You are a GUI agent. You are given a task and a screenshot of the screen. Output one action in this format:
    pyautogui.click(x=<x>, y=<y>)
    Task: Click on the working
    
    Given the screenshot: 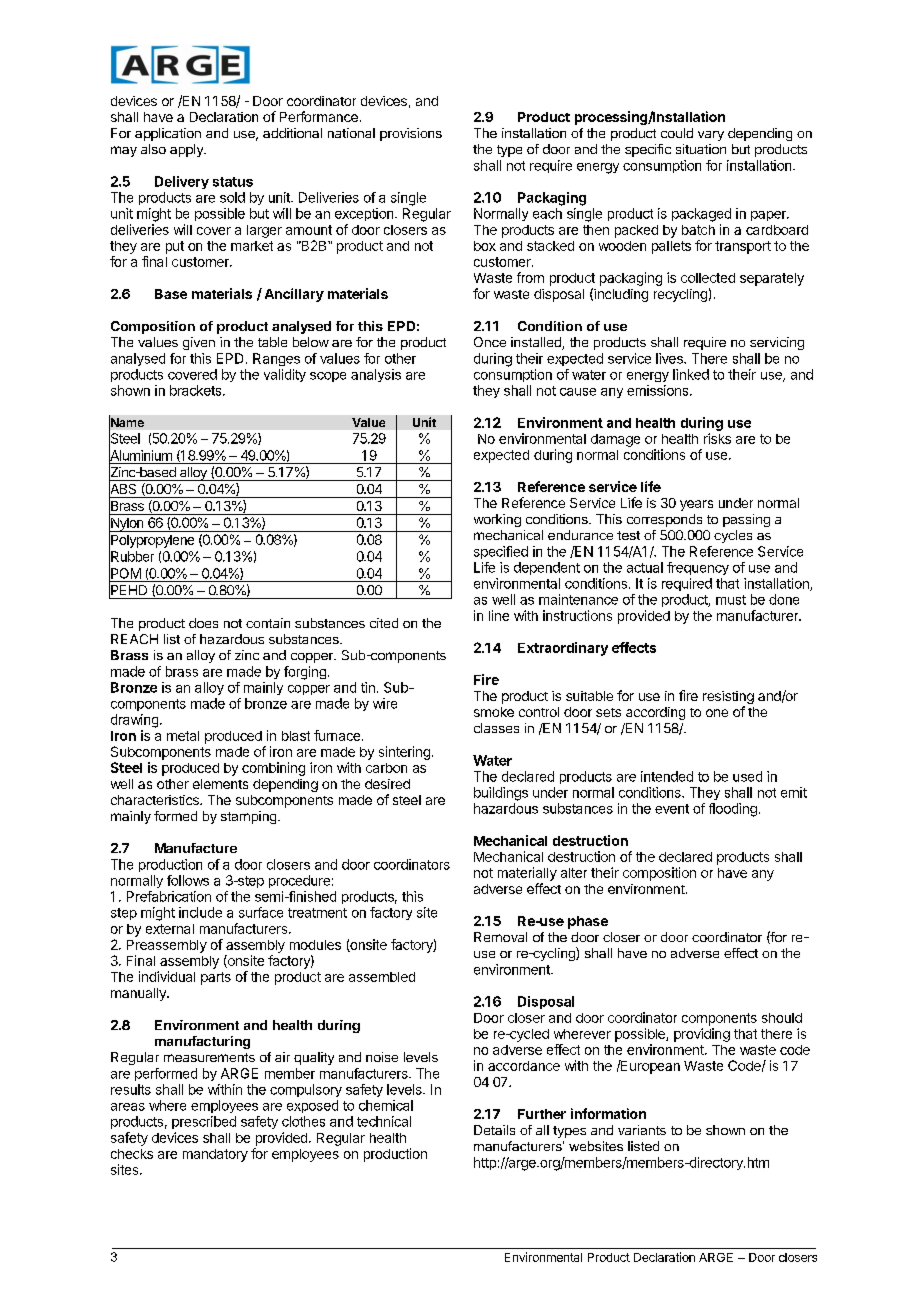 What is the action you would take?
    pyautogui.click(x=497, y=520)
